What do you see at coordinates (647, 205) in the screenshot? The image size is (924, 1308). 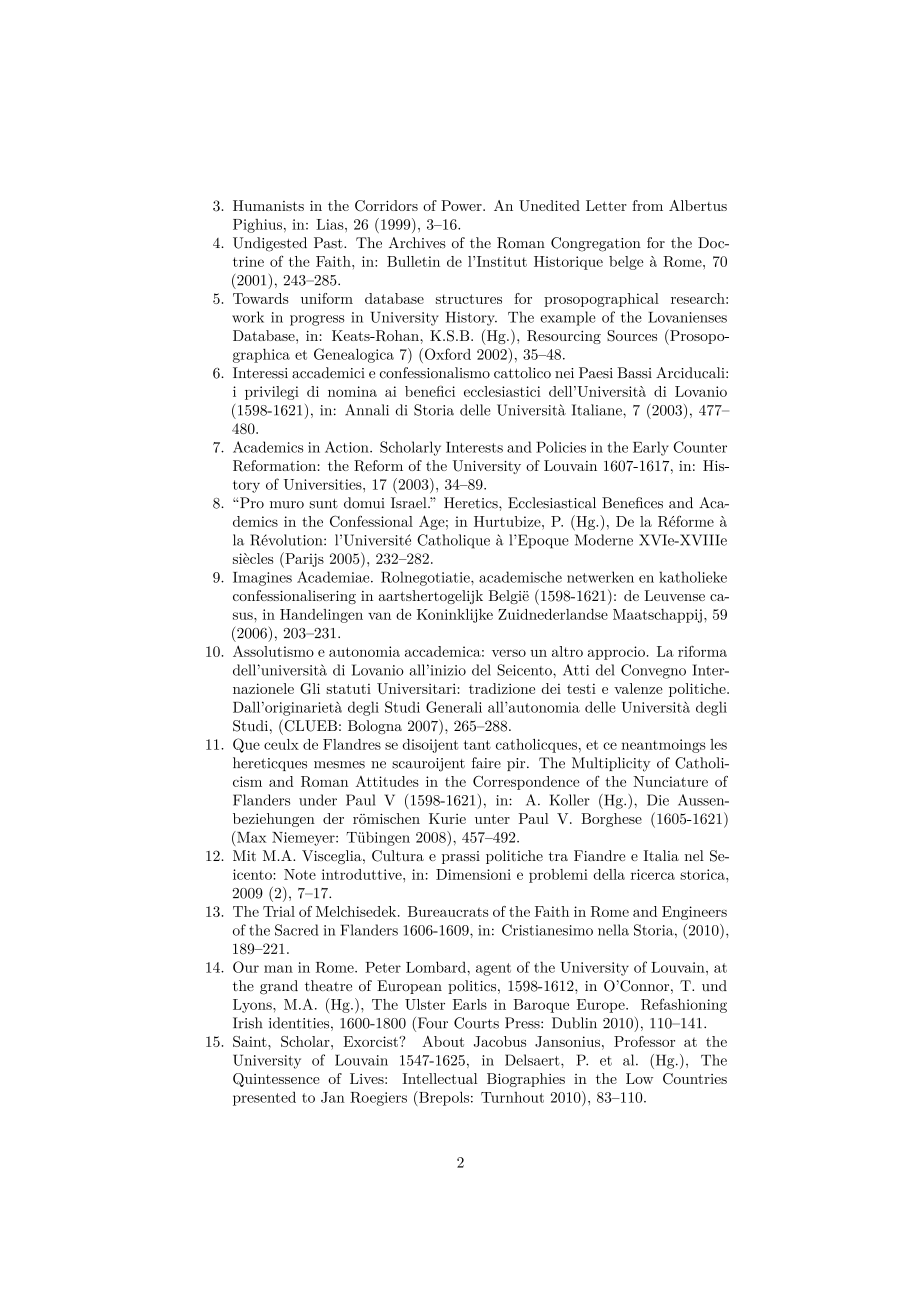 I see `from` at bounding box center [647, 205].
